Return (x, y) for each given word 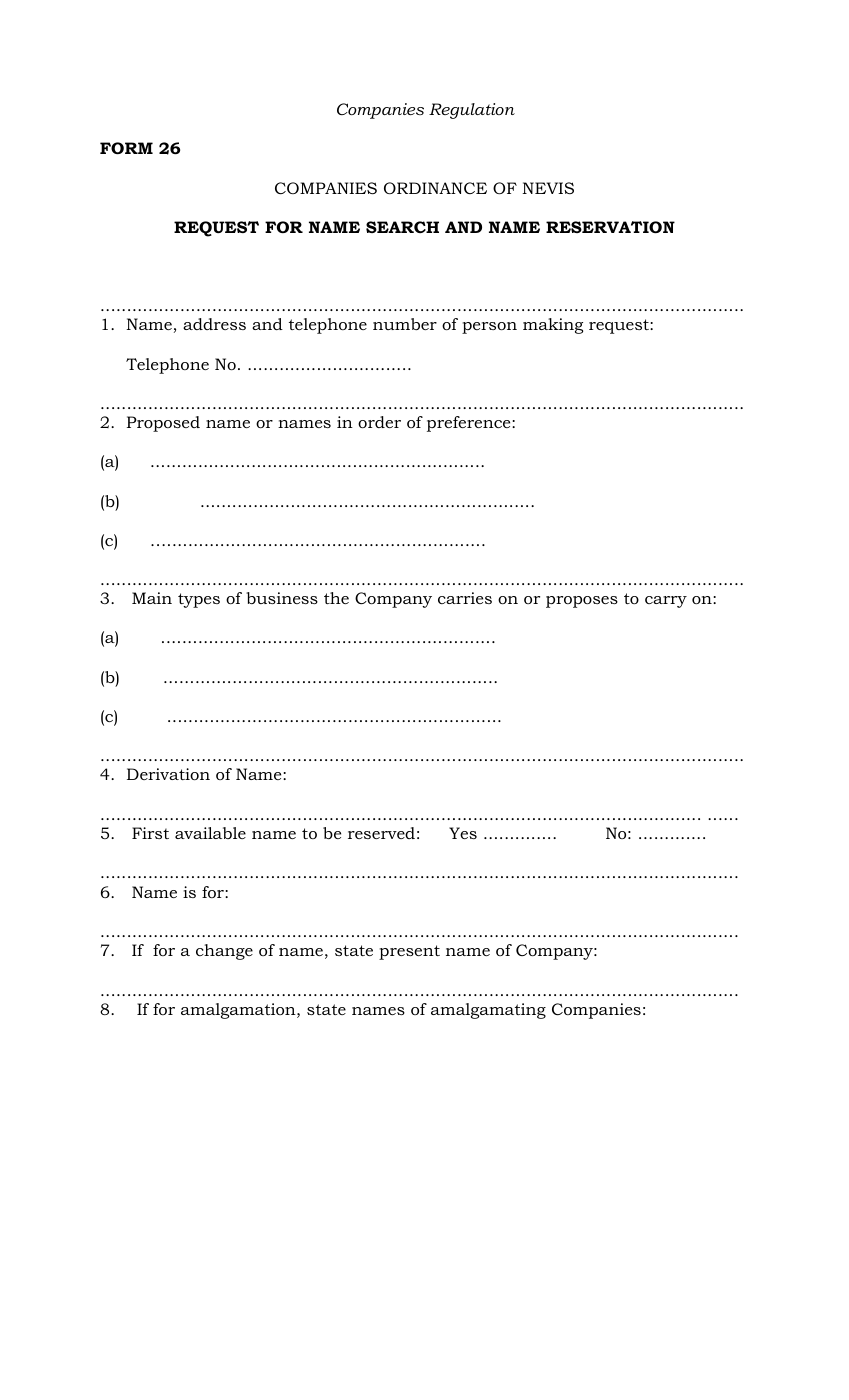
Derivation (168, 774)
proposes (582, 602)
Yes (463, 833)
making (553, 326)
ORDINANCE (435, 188)
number (405, 324)
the (336, 598)
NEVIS (548, 188)
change (224, 952)
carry (666, 602)
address (214, 324)
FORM (126, 148)
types (199, 600)
